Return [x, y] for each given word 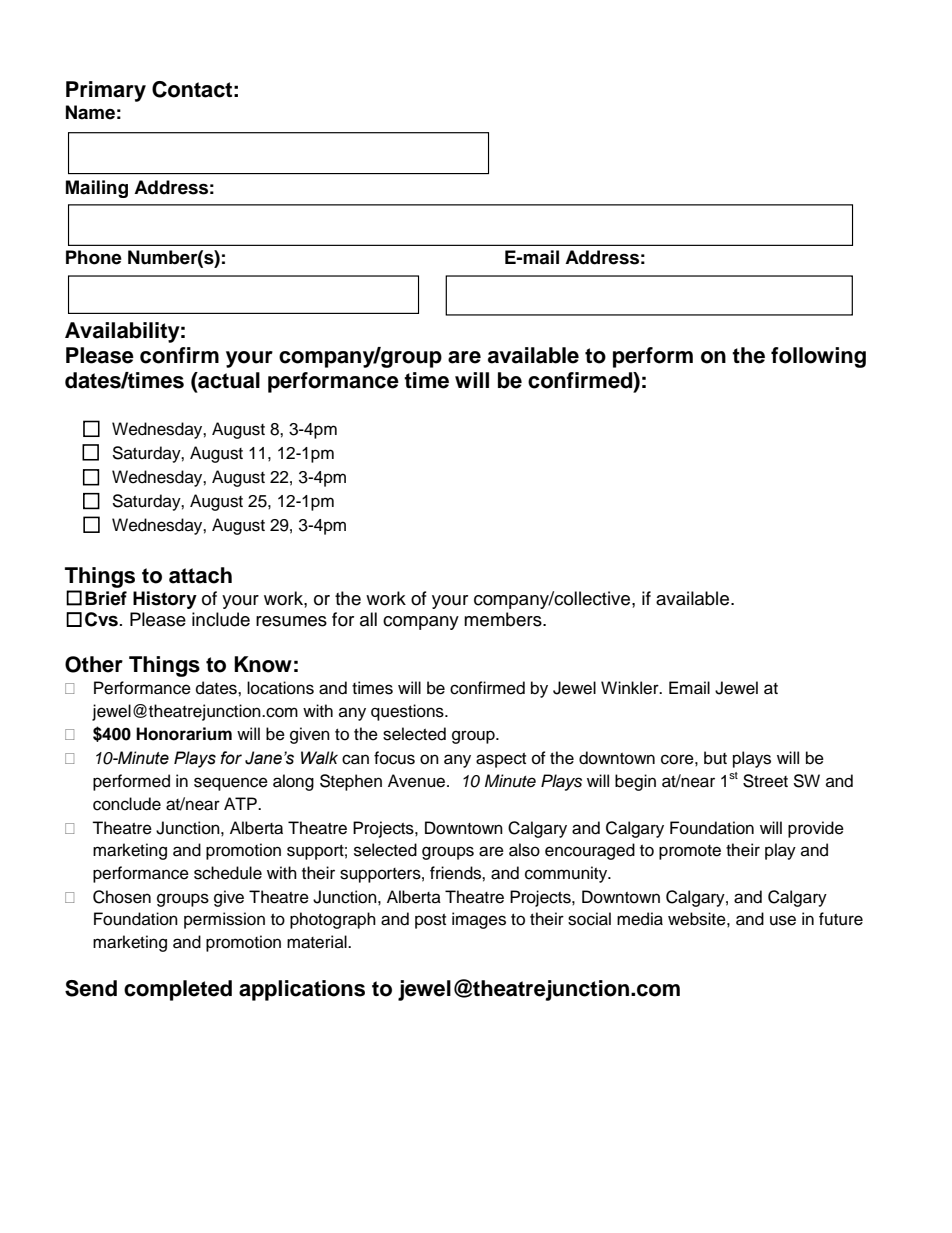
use [783, 920]
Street [765, 781]
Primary [106, 91]
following [818, 357]
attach [200, 575]
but [715, 758]
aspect [501, 760]
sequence [231, 784]
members [504, 619]
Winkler [631, 688]
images [479, 920]
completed [178, 990]
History [165, 600]
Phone [94, 257]
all [368, 619]
